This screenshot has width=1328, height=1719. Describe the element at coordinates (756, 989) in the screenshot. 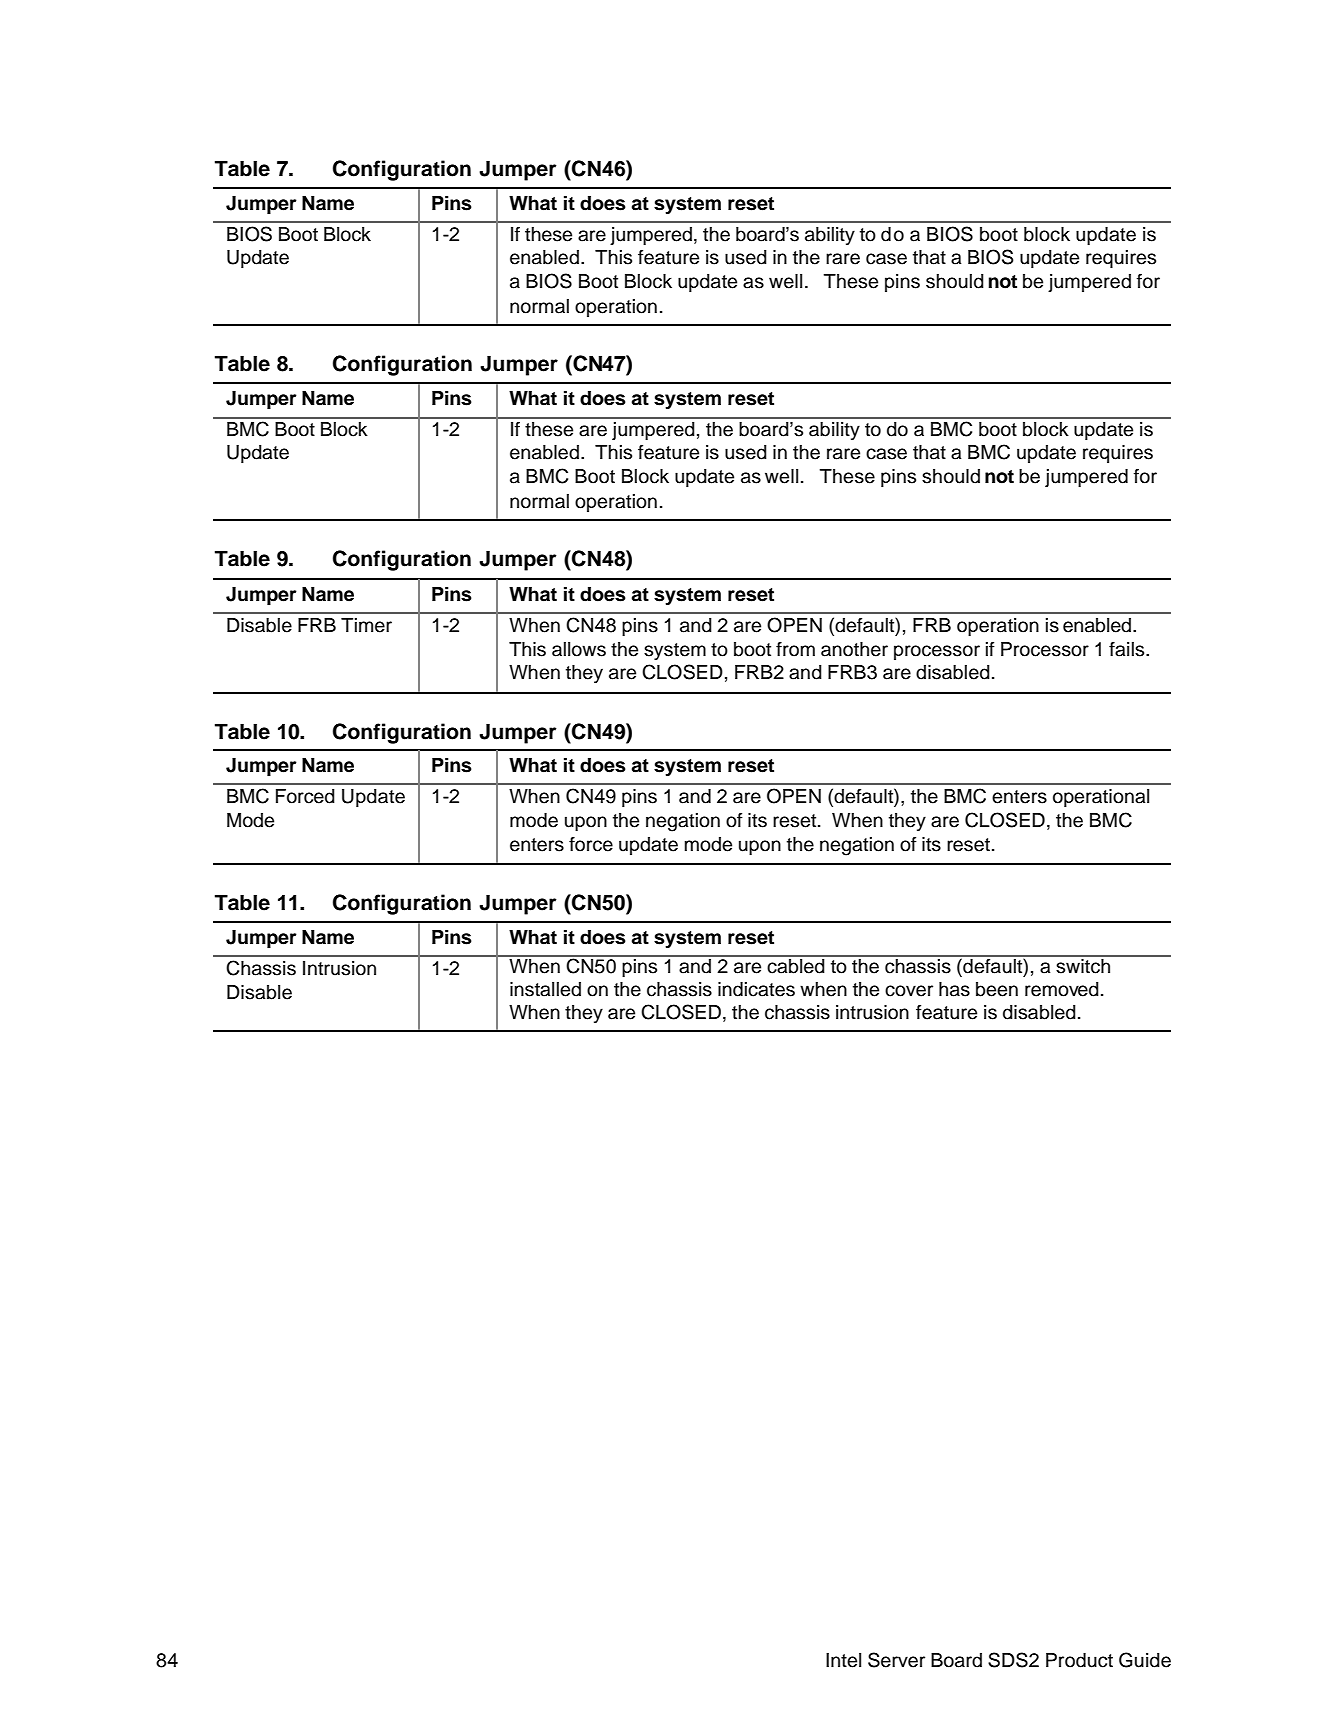

I see `indicates` at that location.
